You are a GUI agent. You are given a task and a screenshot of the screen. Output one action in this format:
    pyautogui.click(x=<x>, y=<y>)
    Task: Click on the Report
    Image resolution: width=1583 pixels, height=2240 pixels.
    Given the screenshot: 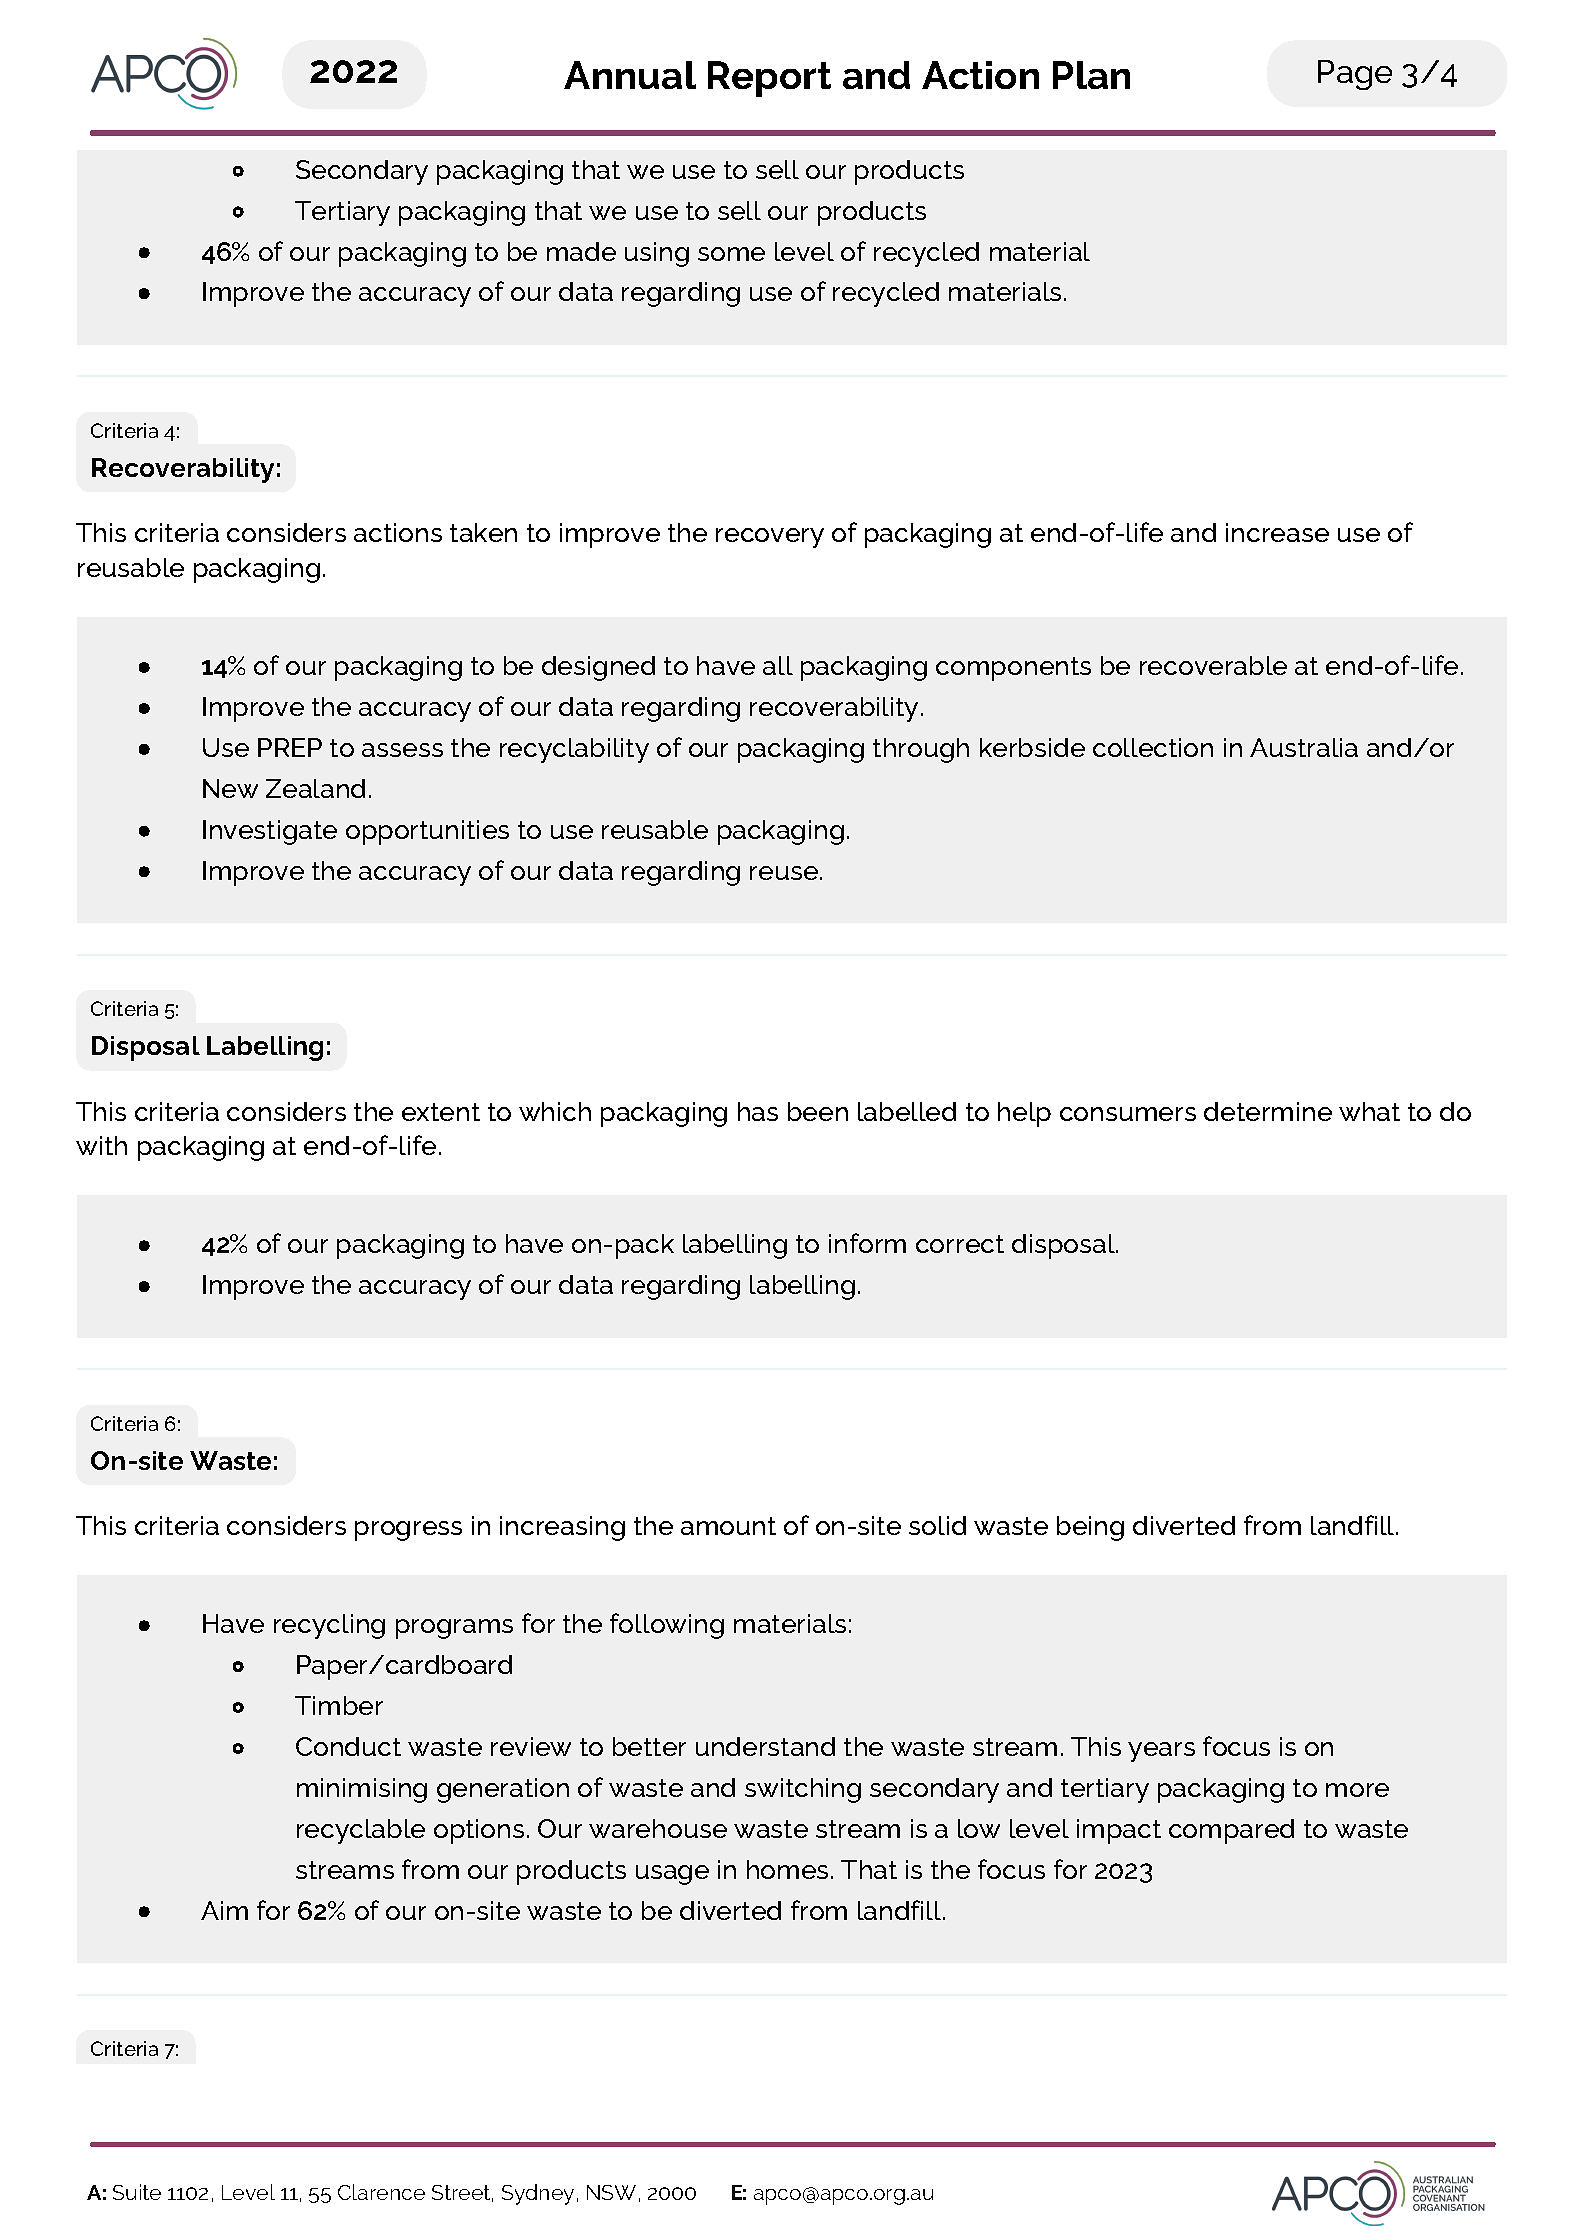 What is the action you would take?
    pyautogui.click(x=769, y=79)
